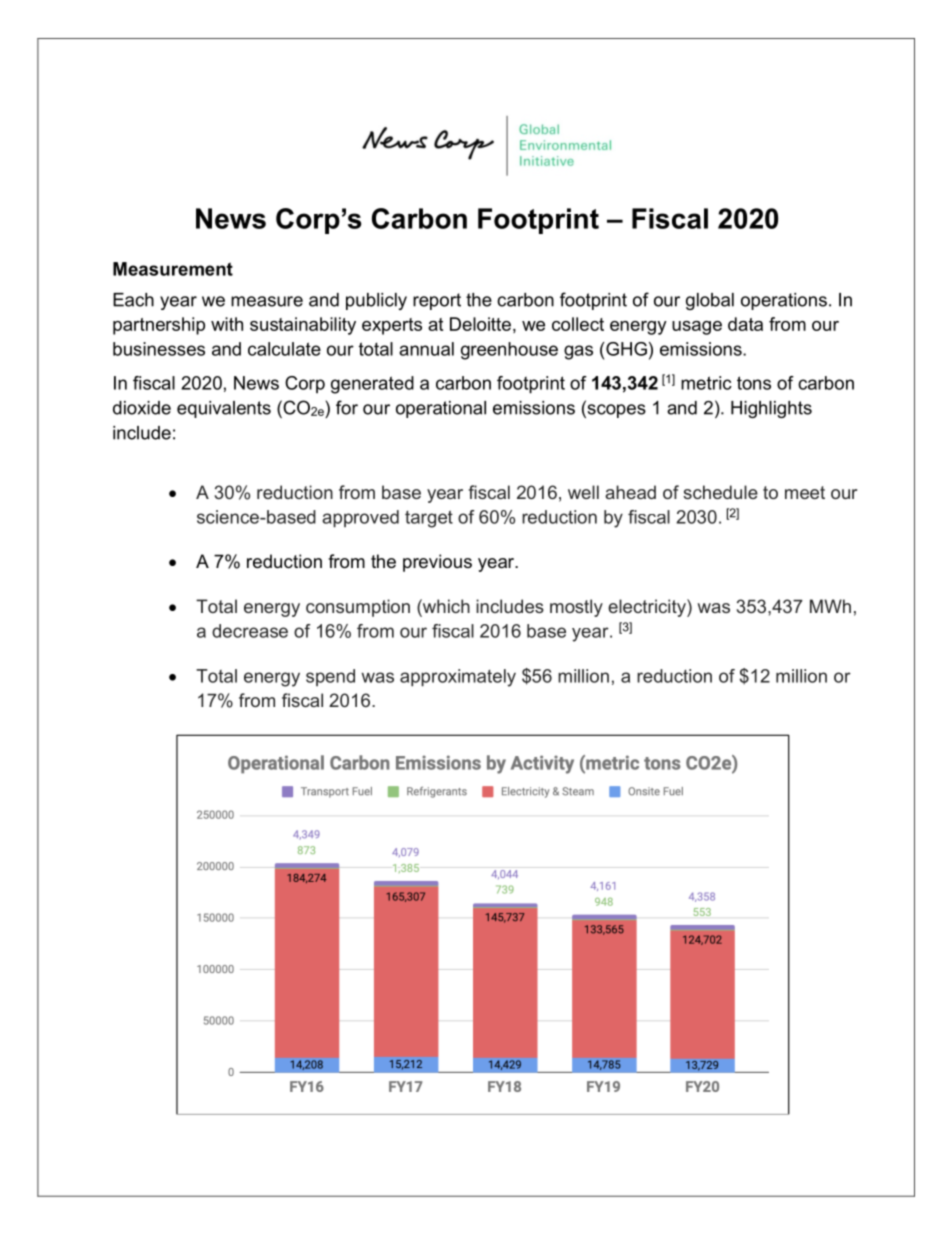  Describe the element at coordinates (227, 324) in the page. I see `with` at that location.
